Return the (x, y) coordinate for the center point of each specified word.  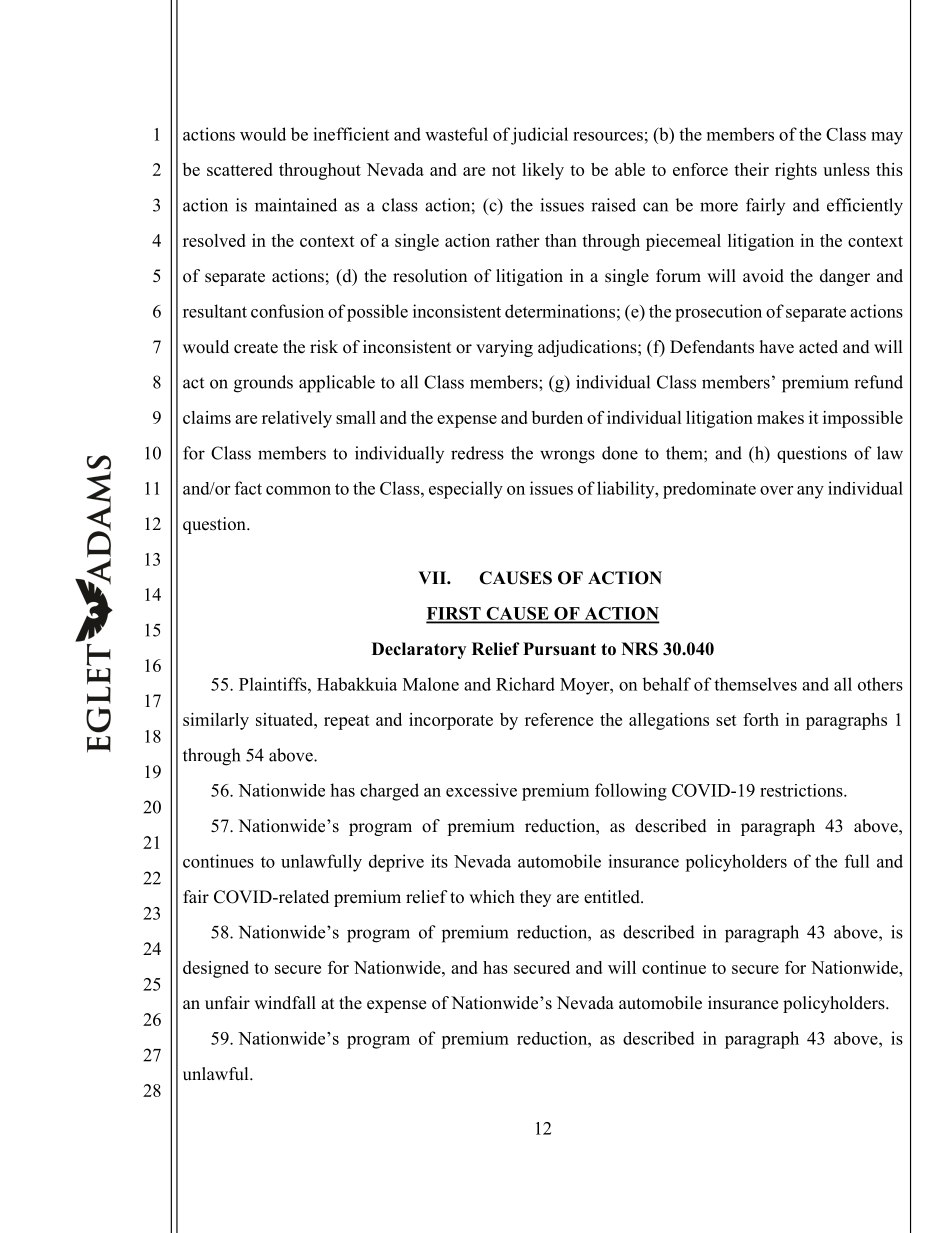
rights (796, 171)
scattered (240, 169)
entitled (613, 897)
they (535, 898)
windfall (285, 1002)
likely (543, 171)
